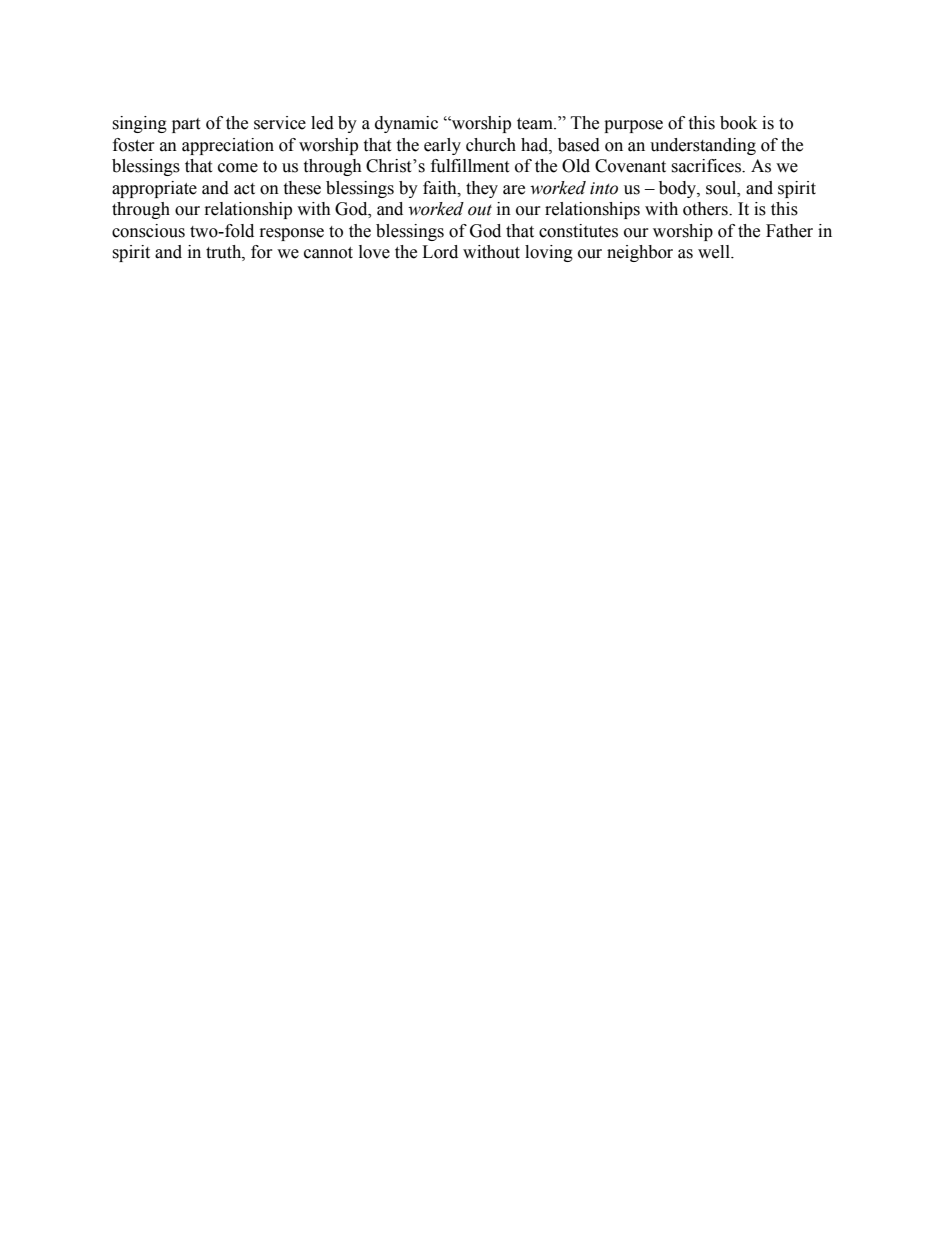 This screenshot has height=1233, width=952. Describe the element at coordinates (406, 124) in the screenshot. I see `dynamic` at that location.
